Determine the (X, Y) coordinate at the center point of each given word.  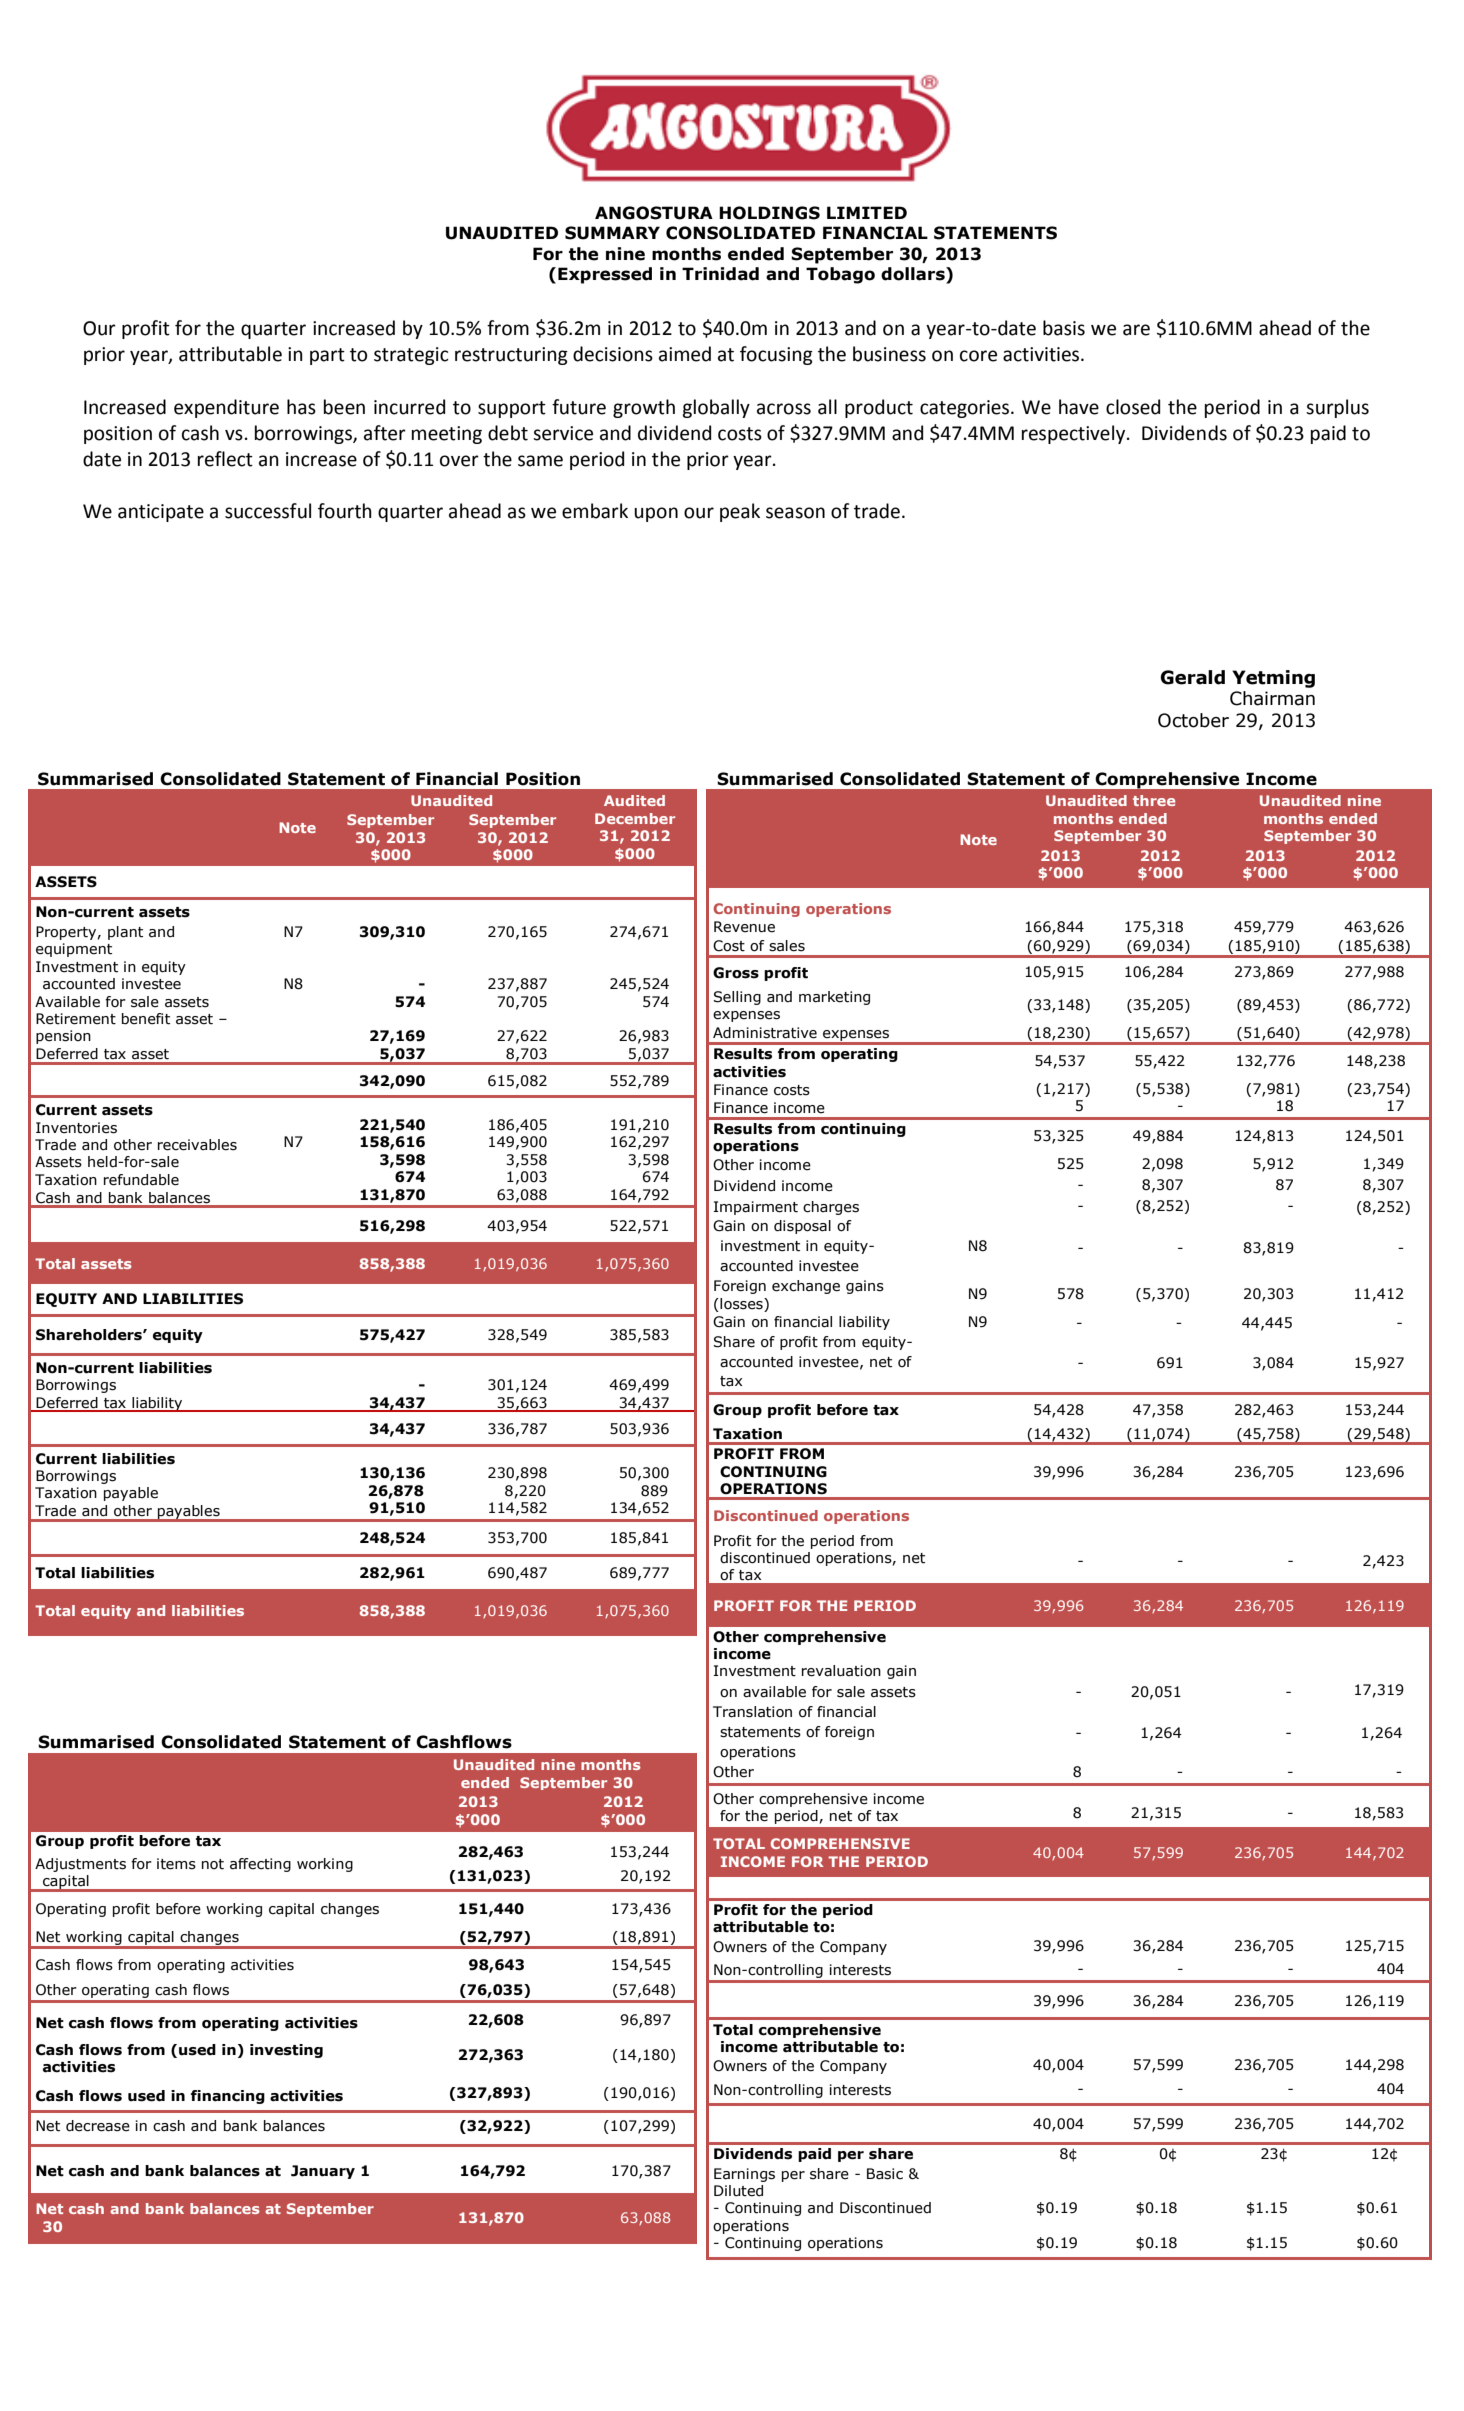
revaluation (841, 1671)
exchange (806, 1287)
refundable (141, 1180)
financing (228, 2097)
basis (1064, 328)
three (1154, 800)
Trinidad (720, 274)
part (327, 356)
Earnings (744, 2175)
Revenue (744, 927)
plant (125, 933)
